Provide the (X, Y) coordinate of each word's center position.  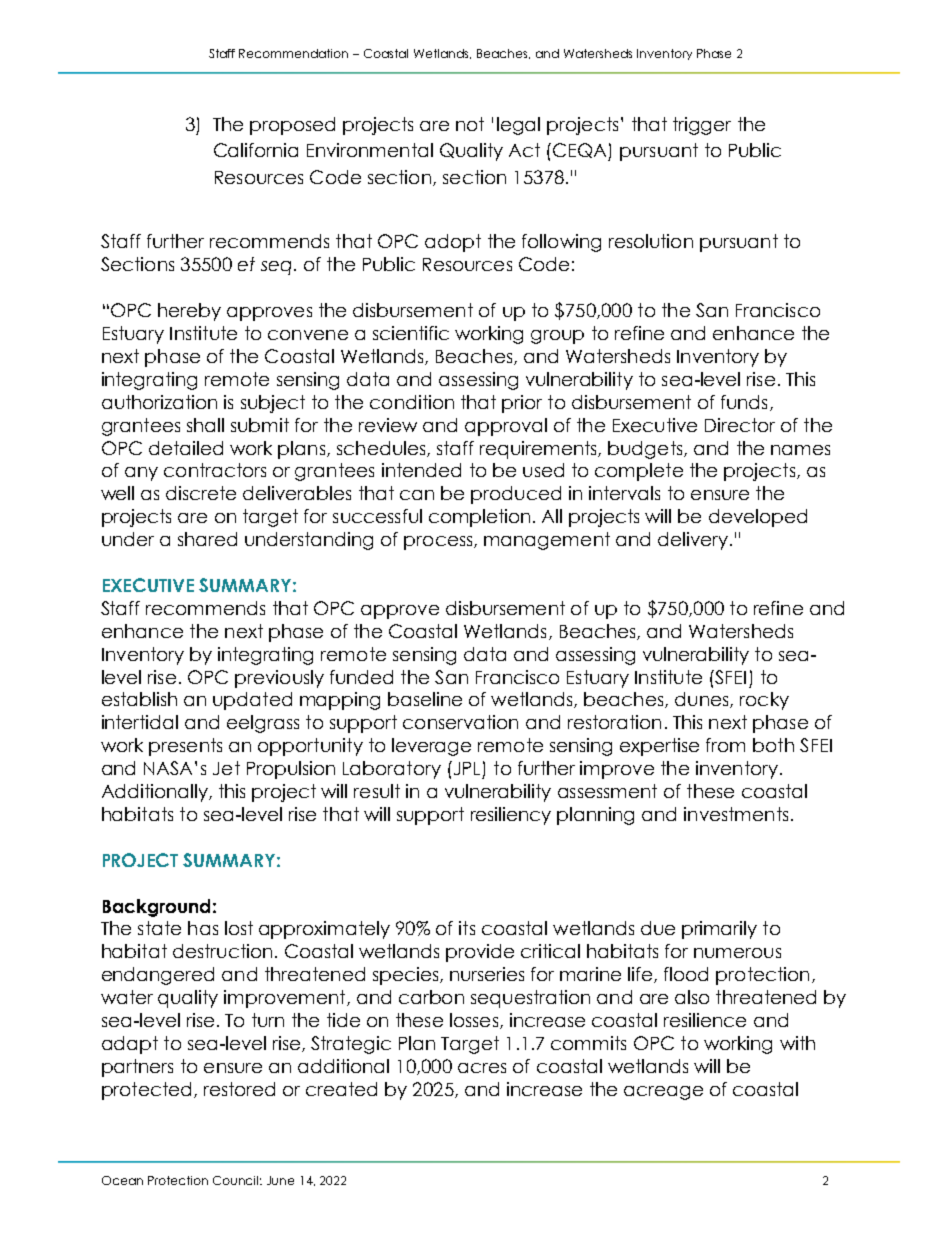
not (470, 124)
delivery (693, 541)
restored (239, 1089)
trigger (702, 126)
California (256, 150)
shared (207, 539)
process (439, 543)
